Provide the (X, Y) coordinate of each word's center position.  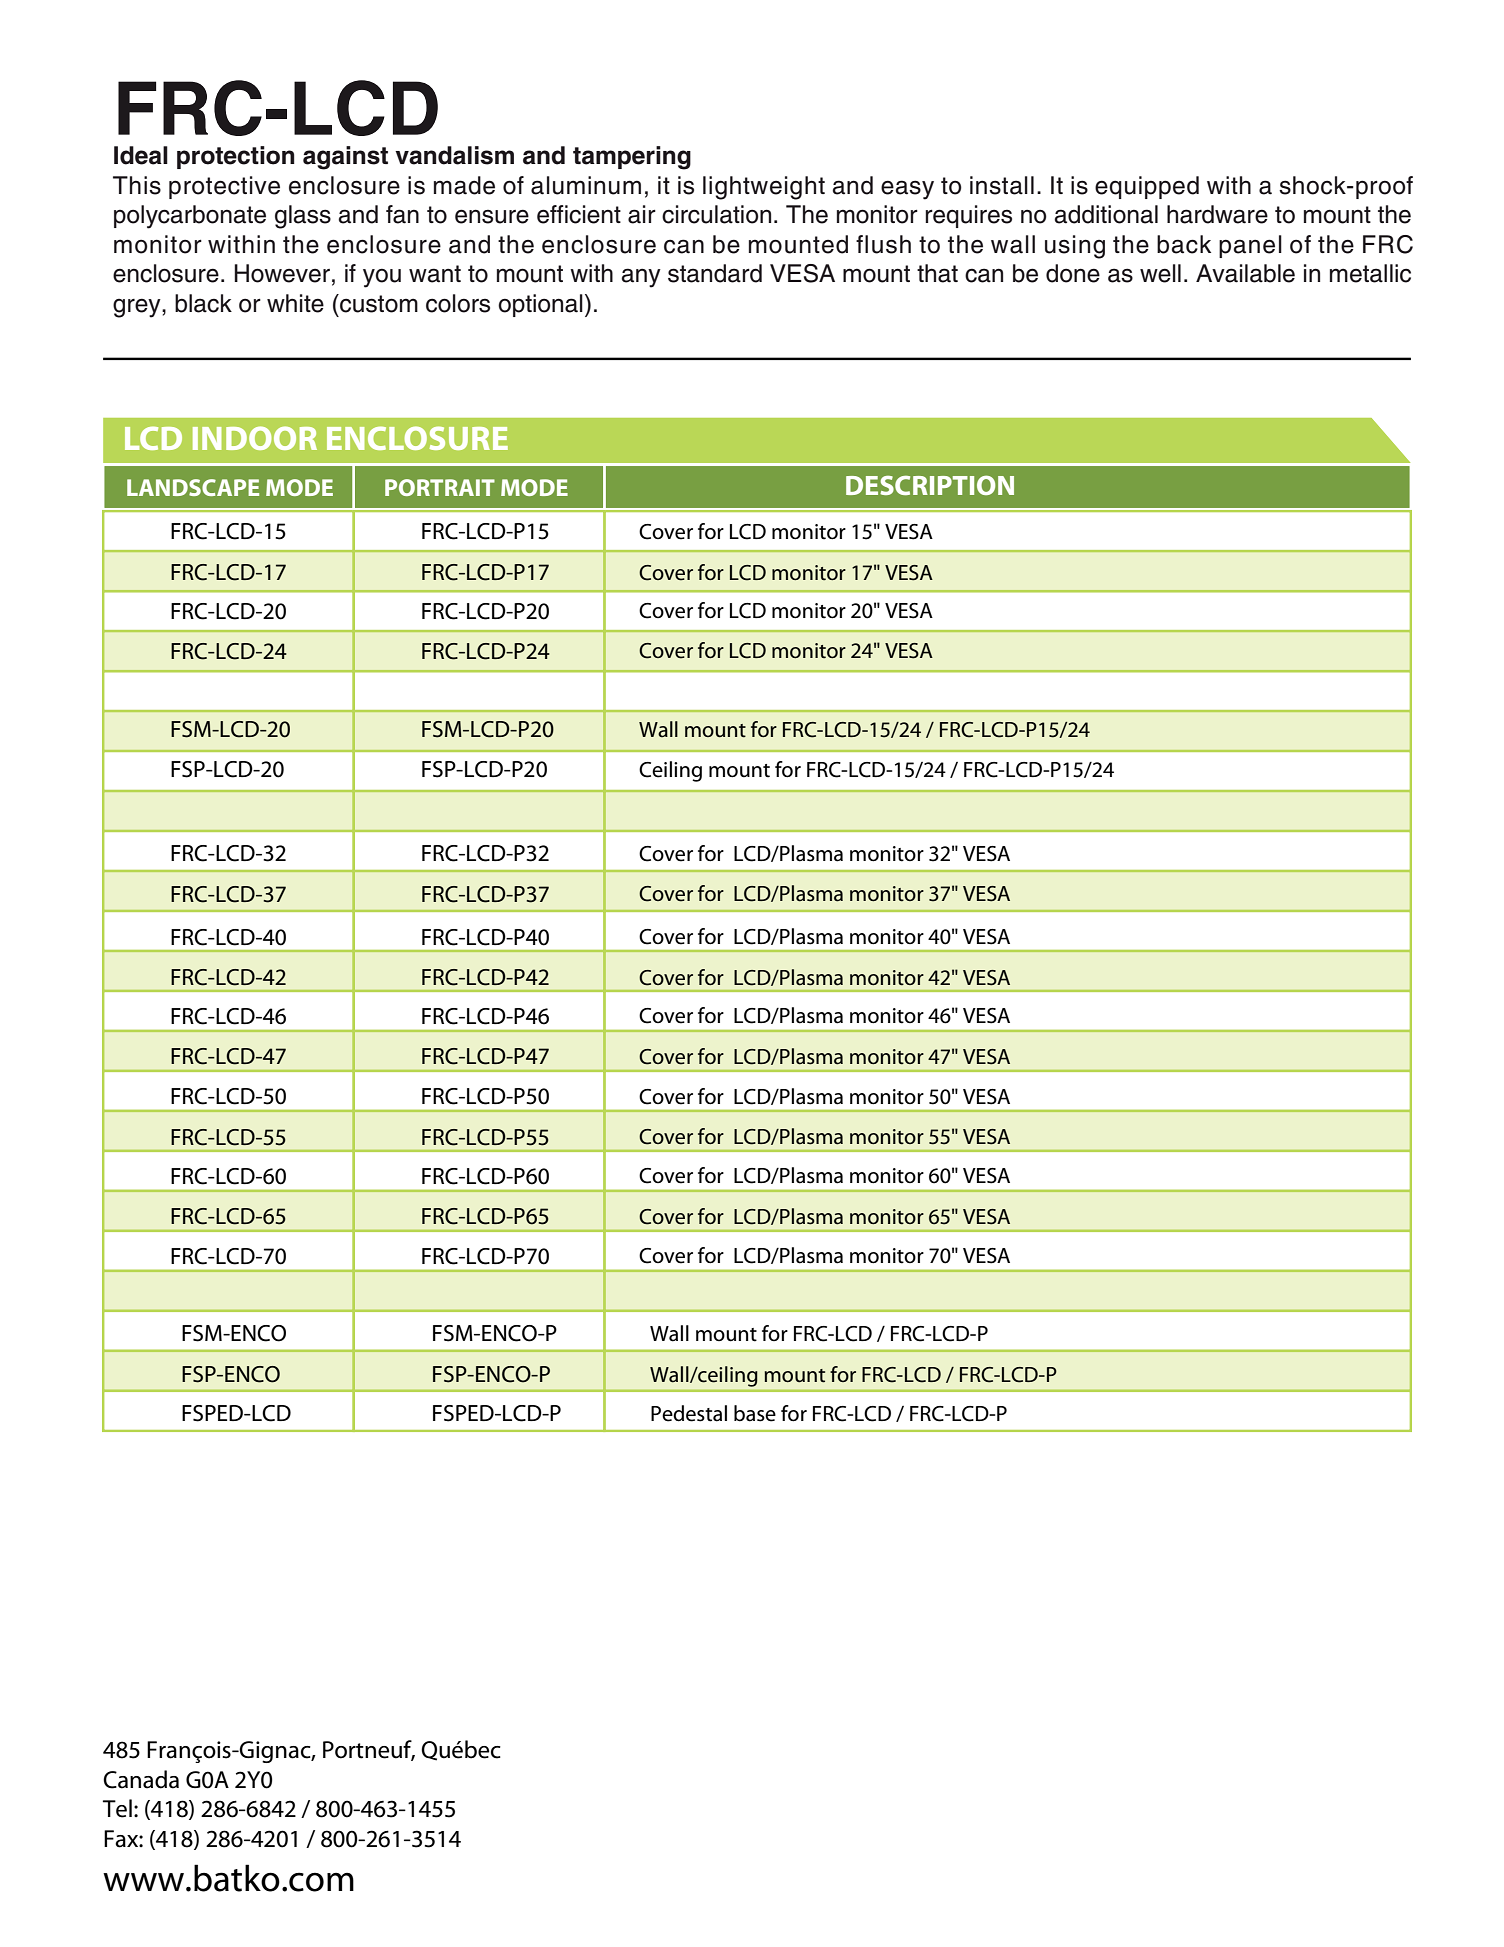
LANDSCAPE (193, 487)
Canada (141, 1779)
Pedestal (689, 1413)
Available (1245, 273)
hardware (1217, 214)
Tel (117, 1808)
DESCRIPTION (930, 485)
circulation (716, 214)
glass (303, 217)
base (755, 1413)
